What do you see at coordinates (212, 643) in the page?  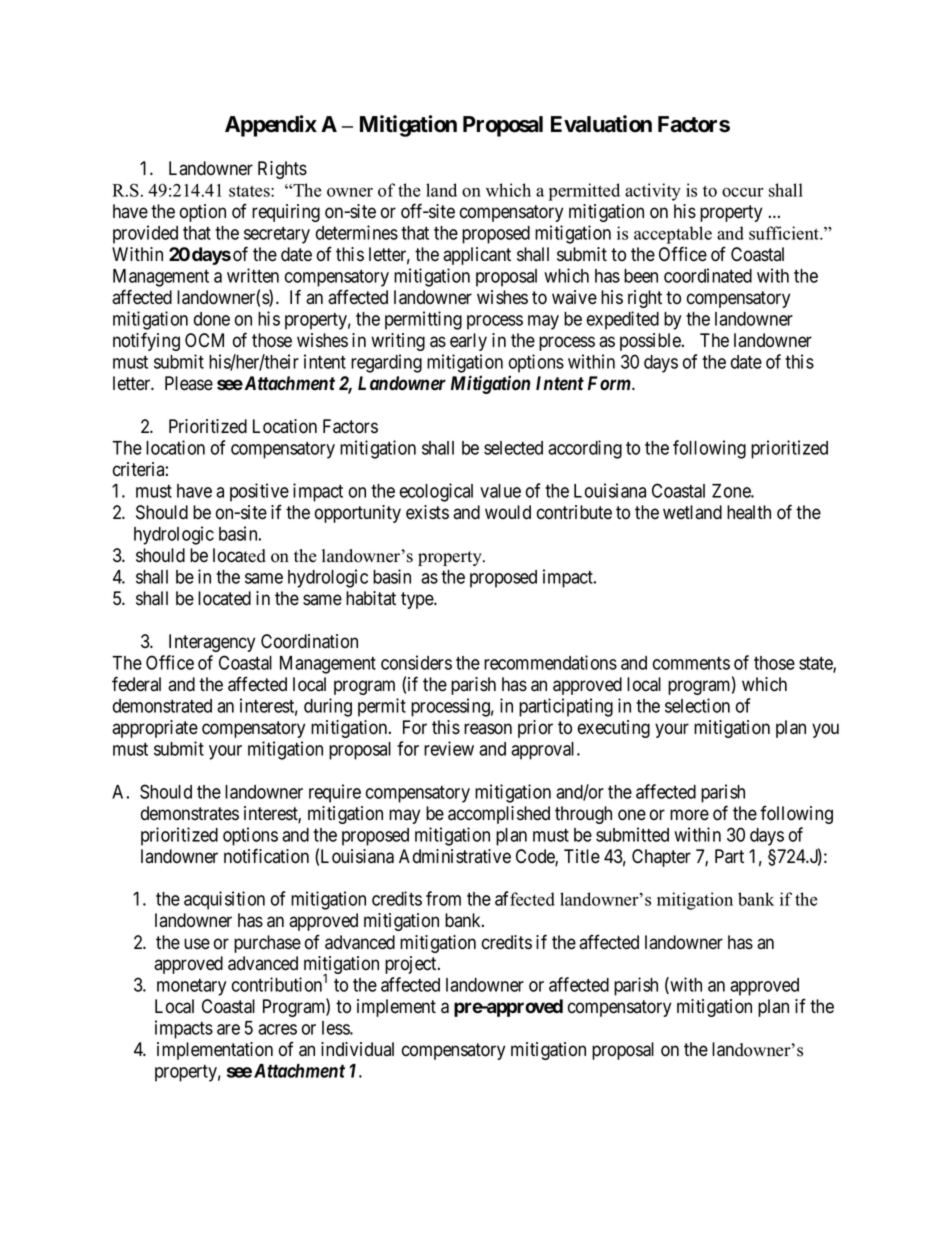 I see `Interagency` at bounding box center [212, 643].
